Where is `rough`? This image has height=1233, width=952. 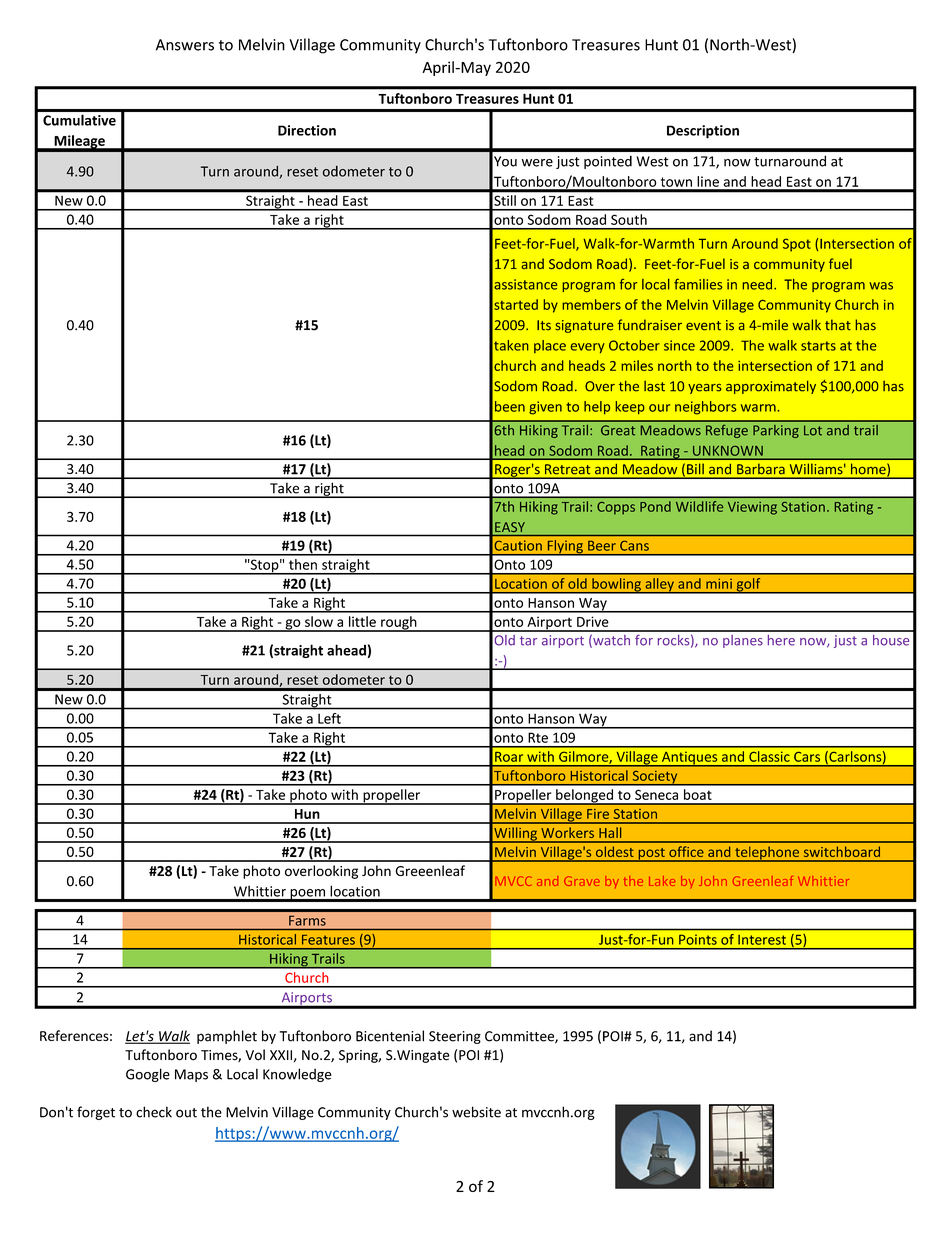
rough is located at coordinates (399, 624).
